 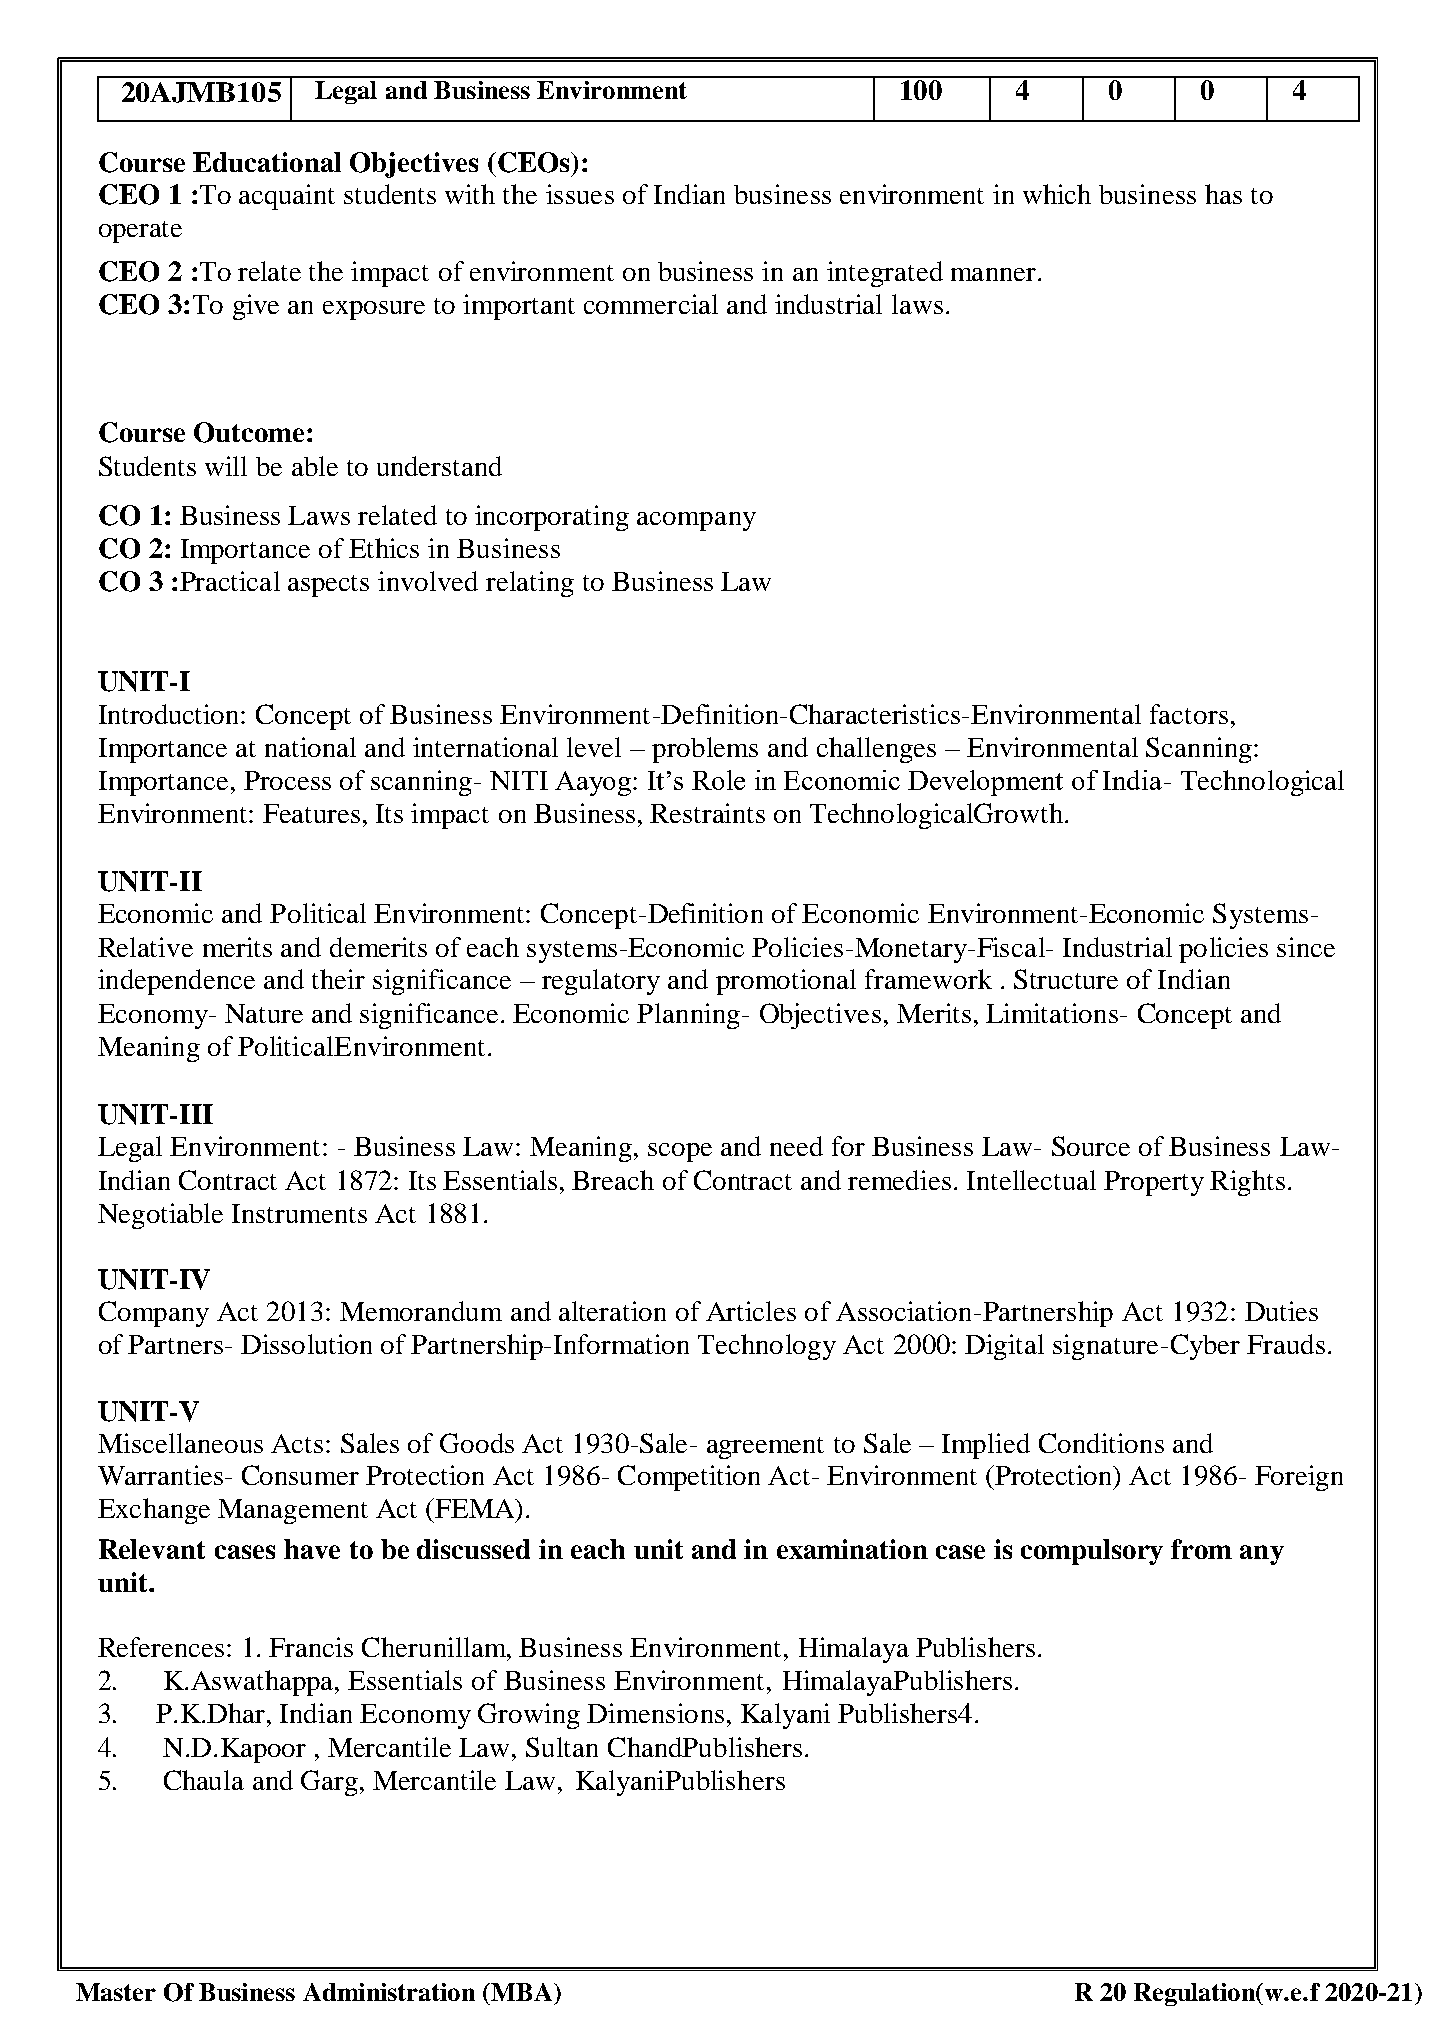 I want to click on Acts, so click(x=297, y=1443).
